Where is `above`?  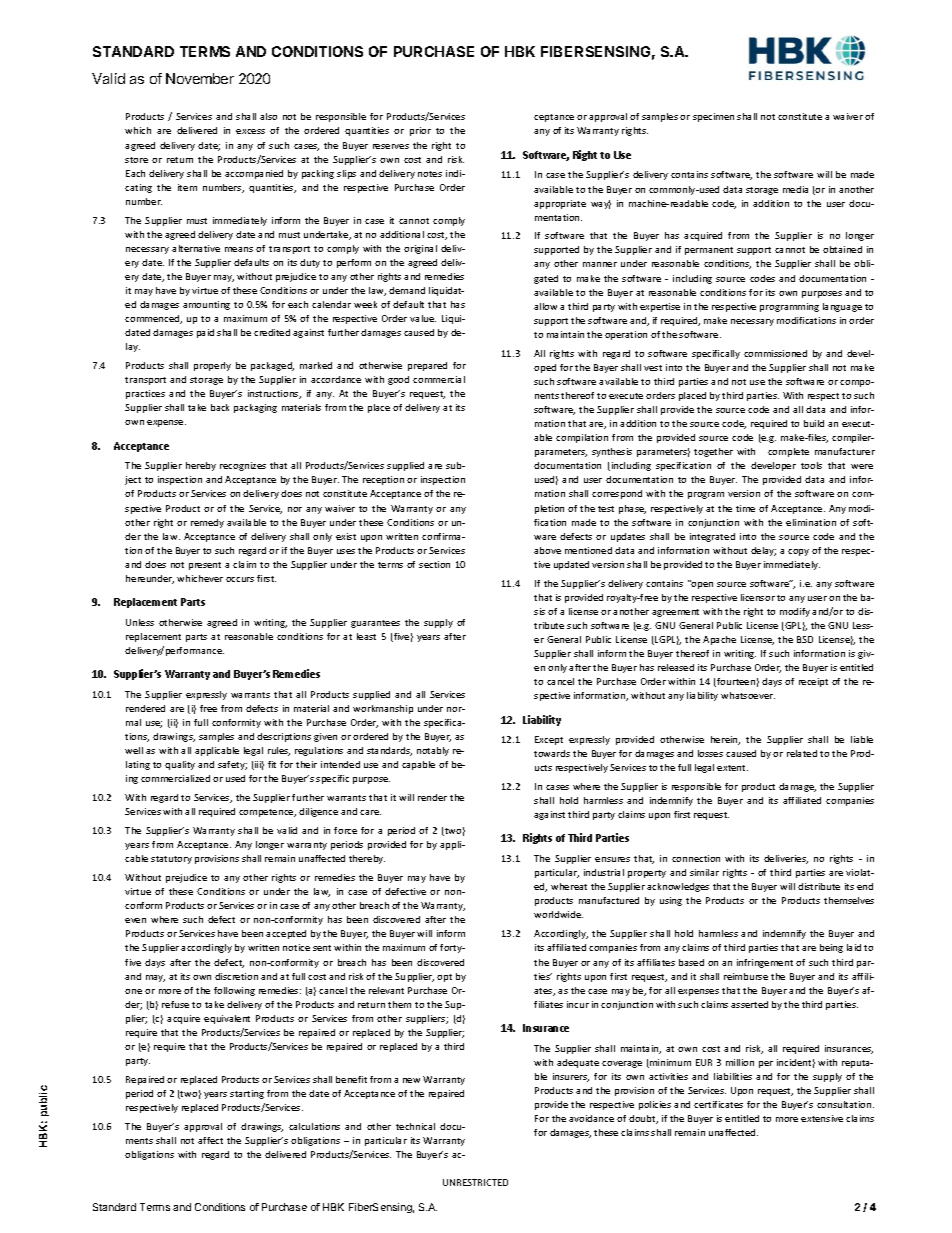
above is located at coordinates (547, 550).
